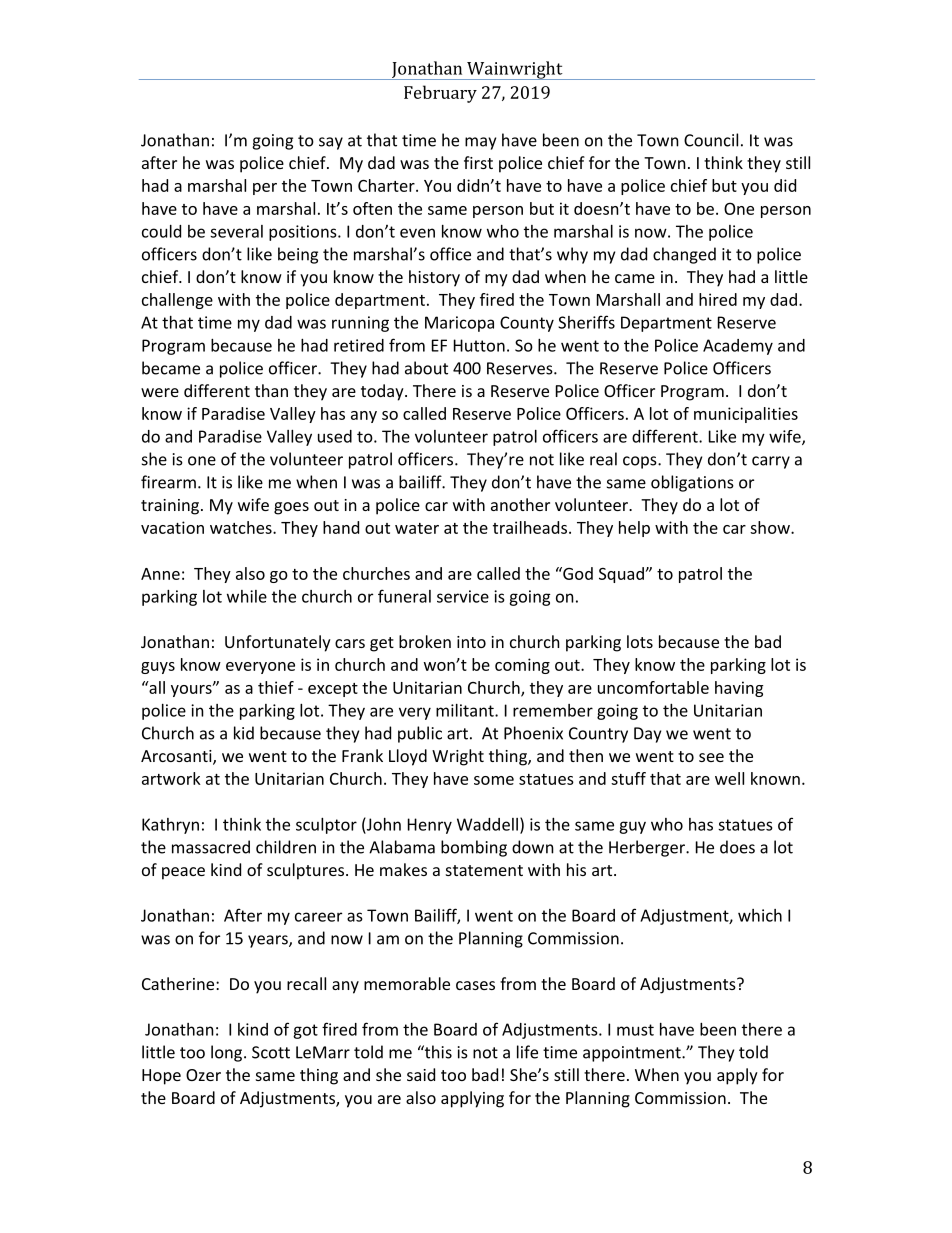 The height and width of the screenshot is (1233, 952). What do you see at coordinates (746, 415) in the screenshot?
I see `municipalities` at bounding box center [746, 415].
